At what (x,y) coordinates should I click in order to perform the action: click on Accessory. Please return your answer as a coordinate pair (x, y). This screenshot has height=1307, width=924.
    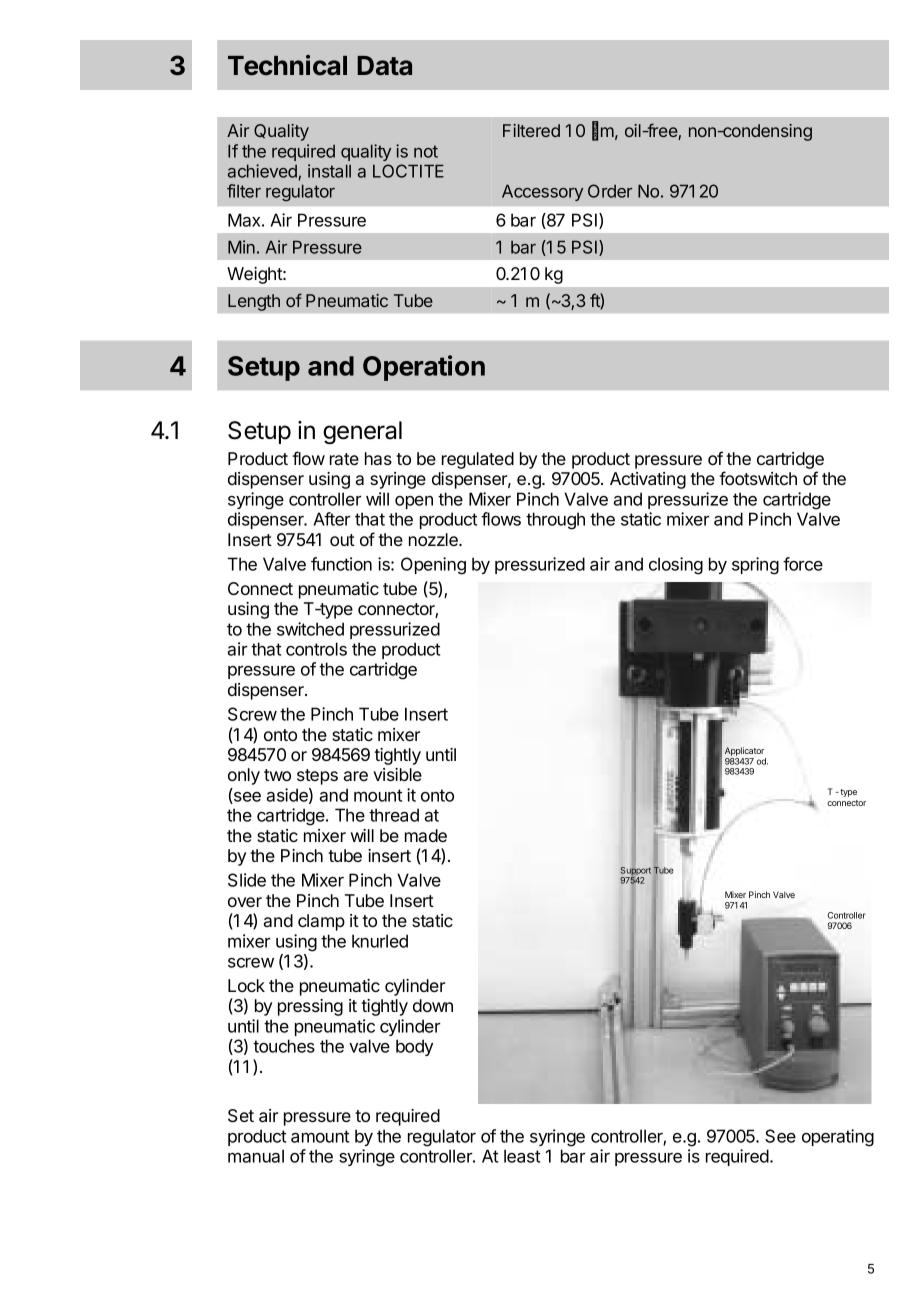
    Looking at the image, I should click on (542, 192).
